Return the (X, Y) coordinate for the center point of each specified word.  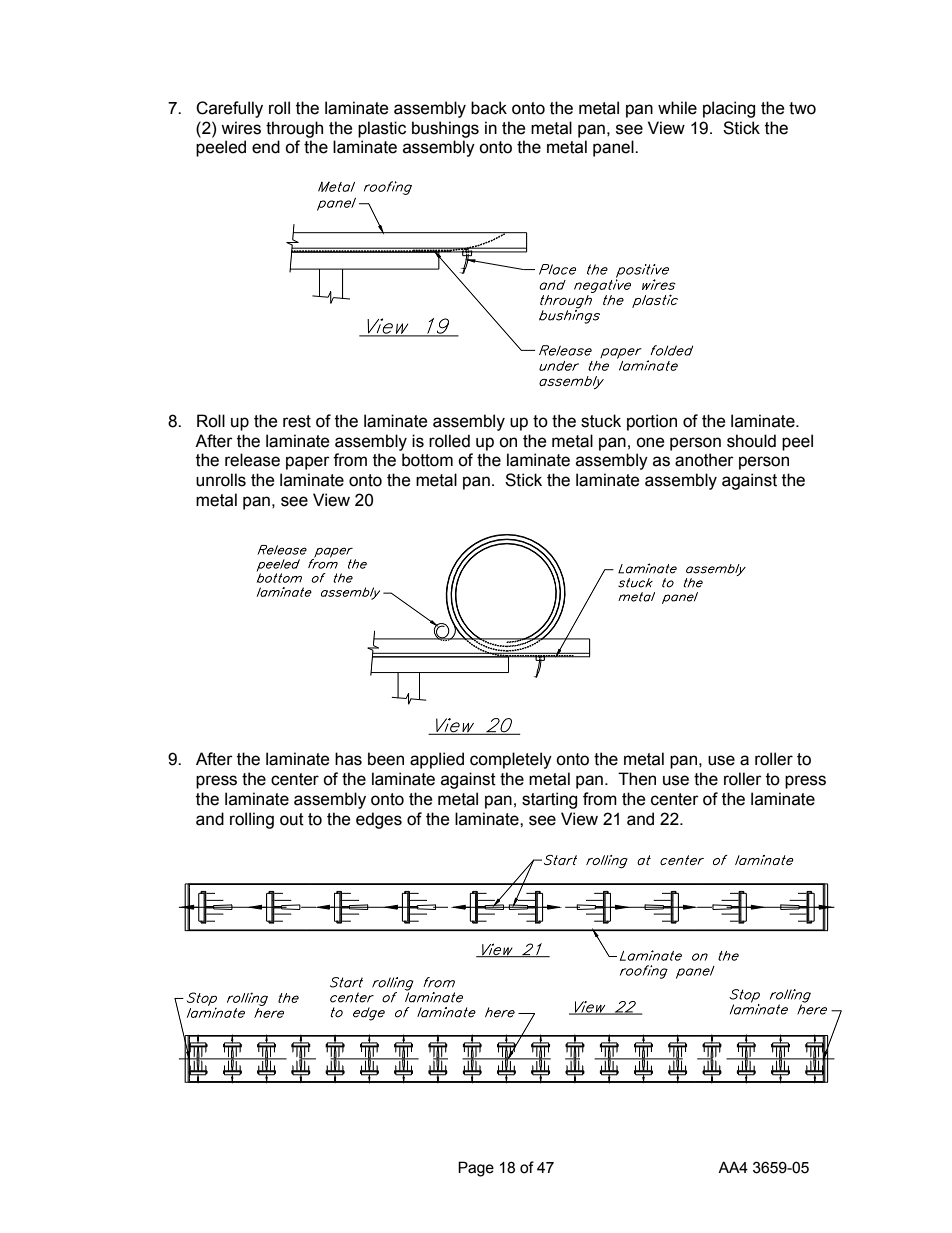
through (294, 129)
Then (637, 779)
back (489, 108)
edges (379, 820)
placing (729, 109)
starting (549, 800)
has (348, 759)
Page (476, 1169)
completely (511, 760)
